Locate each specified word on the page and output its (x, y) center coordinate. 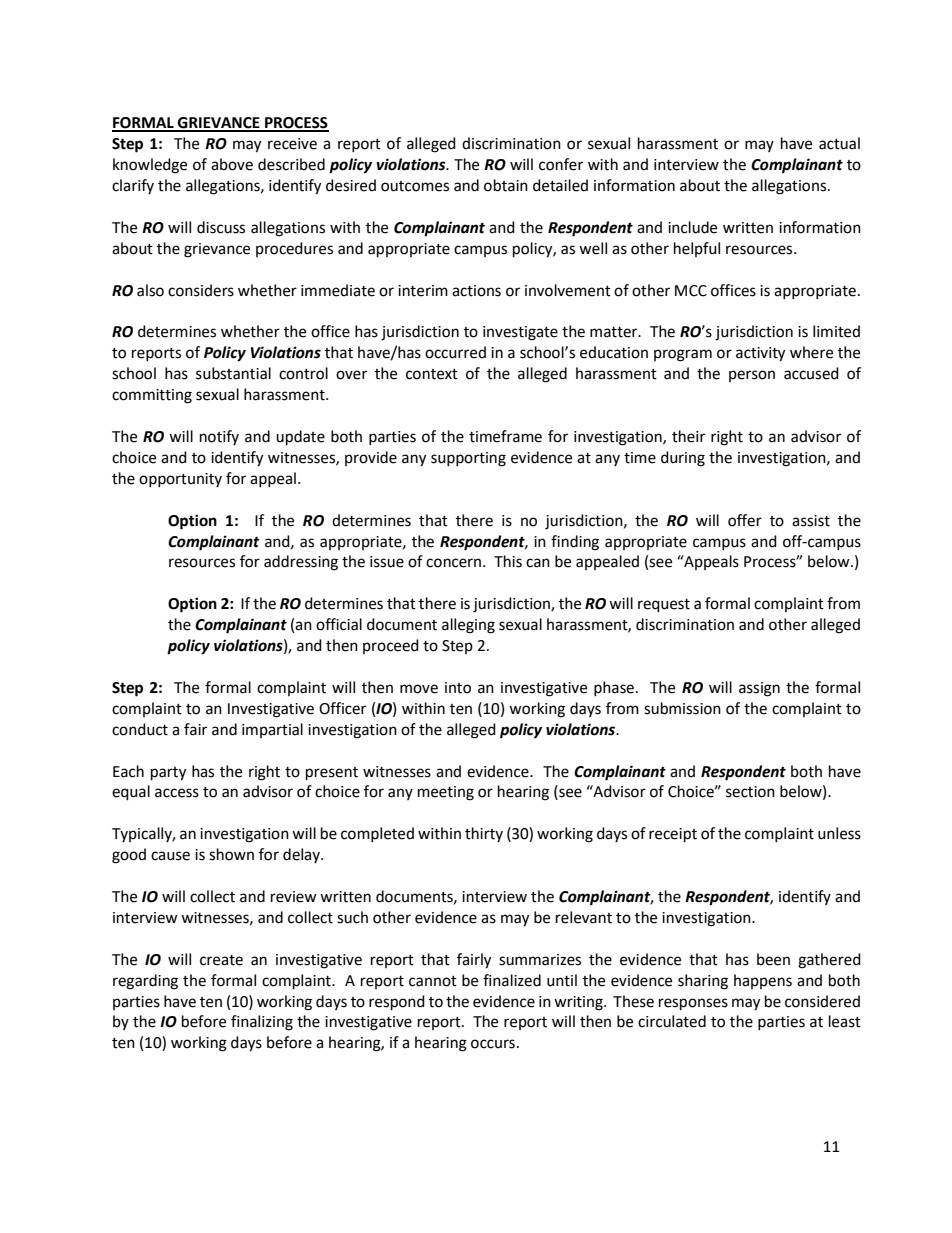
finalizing (262, 1023)
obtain (506, 185)
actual (839, 143)
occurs (493, 1044)
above (232, 164)
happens (763, 981)
